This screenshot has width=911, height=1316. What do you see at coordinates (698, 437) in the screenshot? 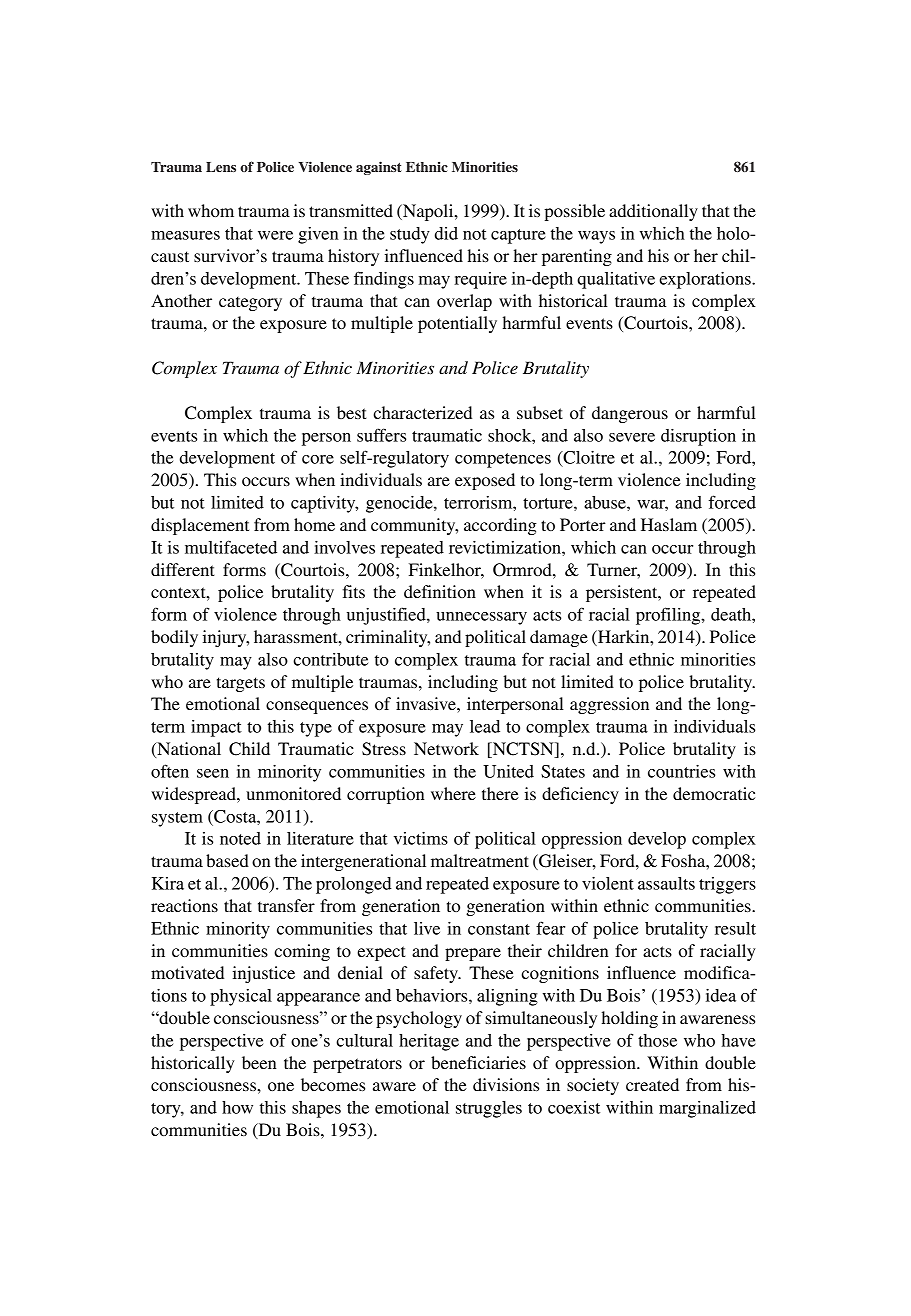
I see `disruption` at bounding box center [698, 437].
